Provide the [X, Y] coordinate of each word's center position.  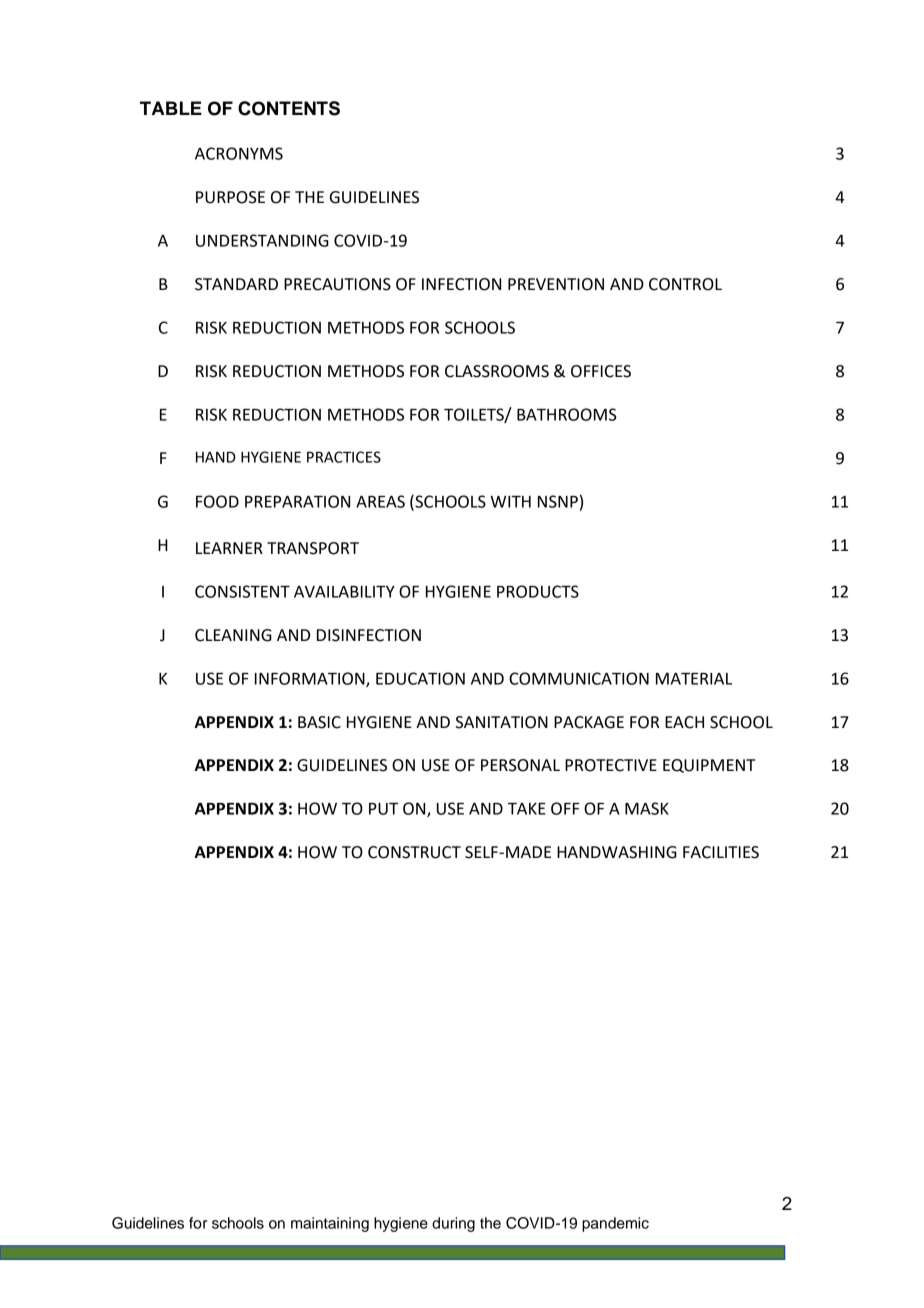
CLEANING [233, 635]
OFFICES [601, 371]
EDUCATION [420, 678]
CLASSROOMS [497, 371]
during [453, 1224]
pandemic [615, 1224]
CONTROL [685, 284]
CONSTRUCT [414, 852]
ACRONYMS [239, 153]
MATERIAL [694, 679]
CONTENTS [289, 108]
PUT [383, 809]
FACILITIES [721, 852]
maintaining [330, 1224]
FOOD [217, 501]
